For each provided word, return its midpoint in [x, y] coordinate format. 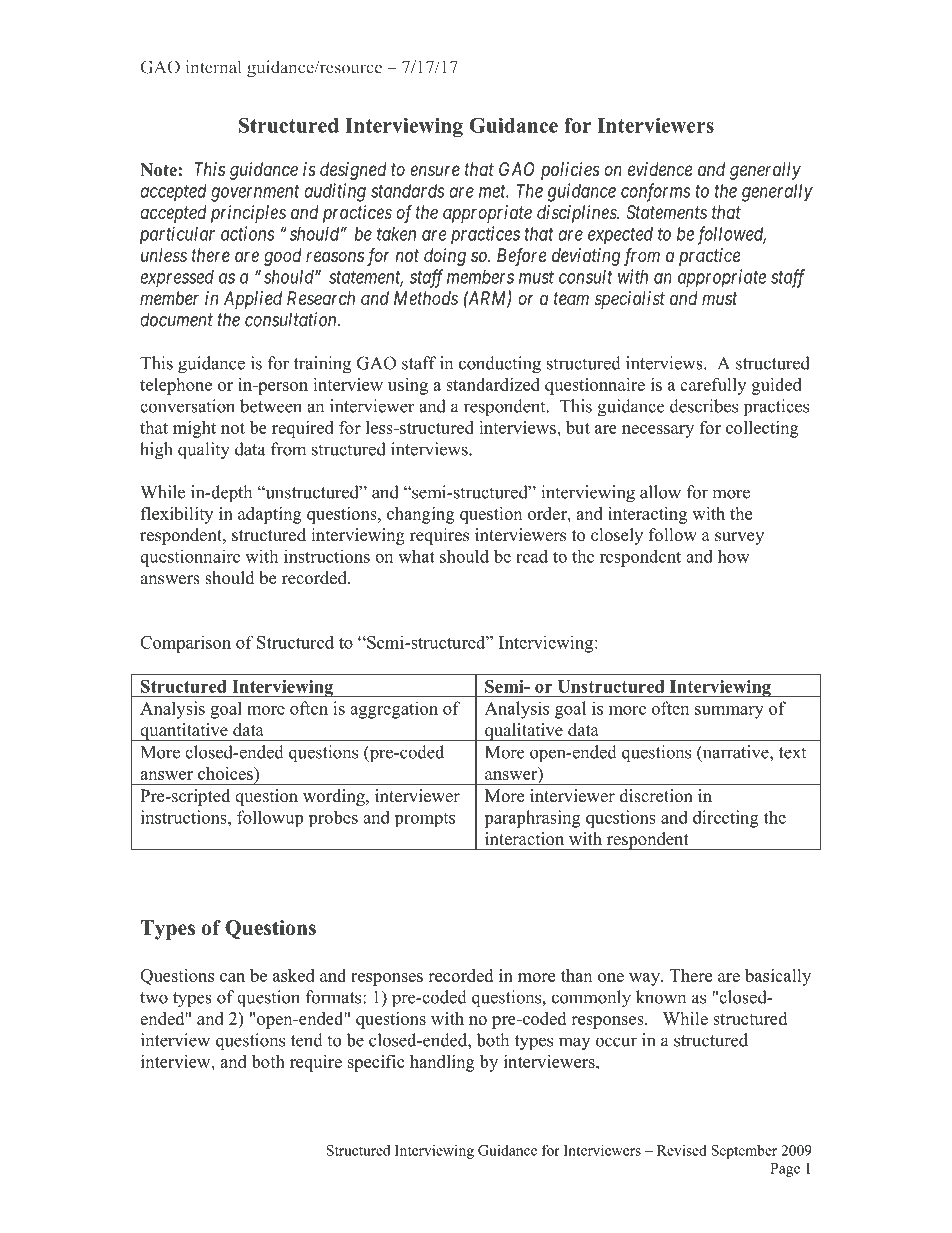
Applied [253, 300]
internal [213, 67]
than [576, 975]
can [232, 977]
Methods [426, 298]
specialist [630, 300]
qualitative [524, 732]
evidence [660, 169]
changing [421, 515]
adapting [270, 515]
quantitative [184, 732]
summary [729, 712]
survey [739, 538]
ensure [435, 170]
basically [778, 977]
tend [307, 1040]
